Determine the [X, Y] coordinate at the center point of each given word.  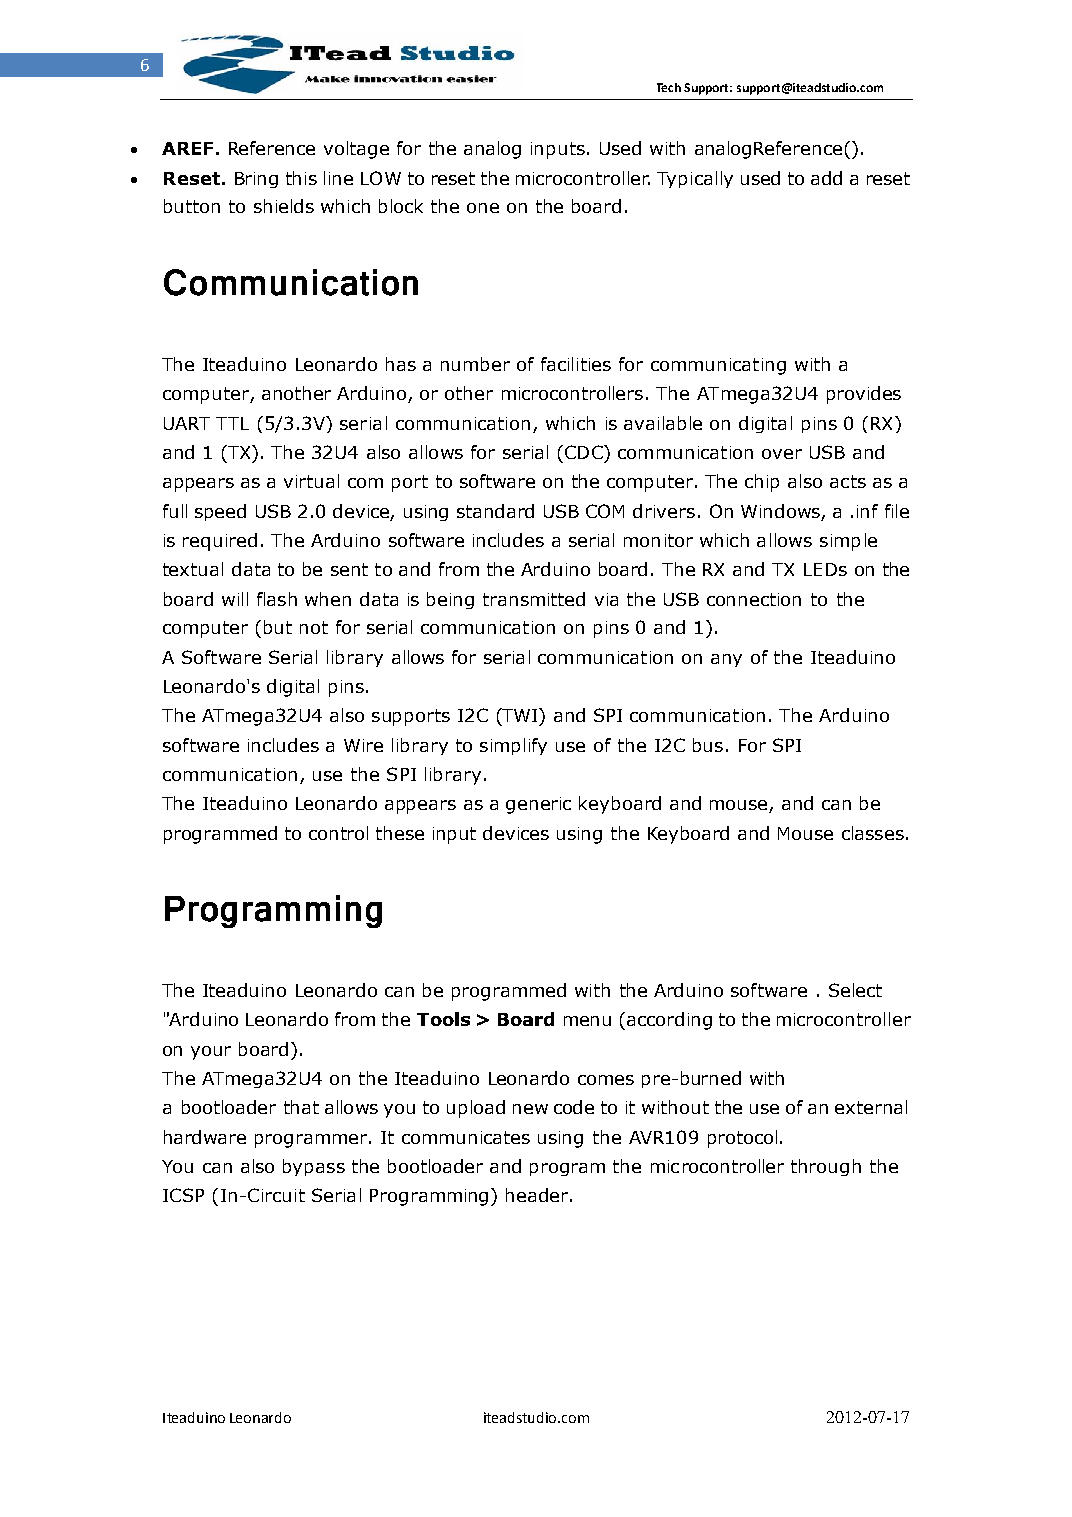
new [530, 1109]
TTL [232, 423]
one [483, 208]
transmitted [534, 599]
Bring [256, 180]
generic [538, 805]
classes [873, 833]
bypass [314, 1167]
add [826, 178]
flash [277, 599]
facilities [576, 364]
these [400, 833]
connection [754, 599]
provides [864, 395]
